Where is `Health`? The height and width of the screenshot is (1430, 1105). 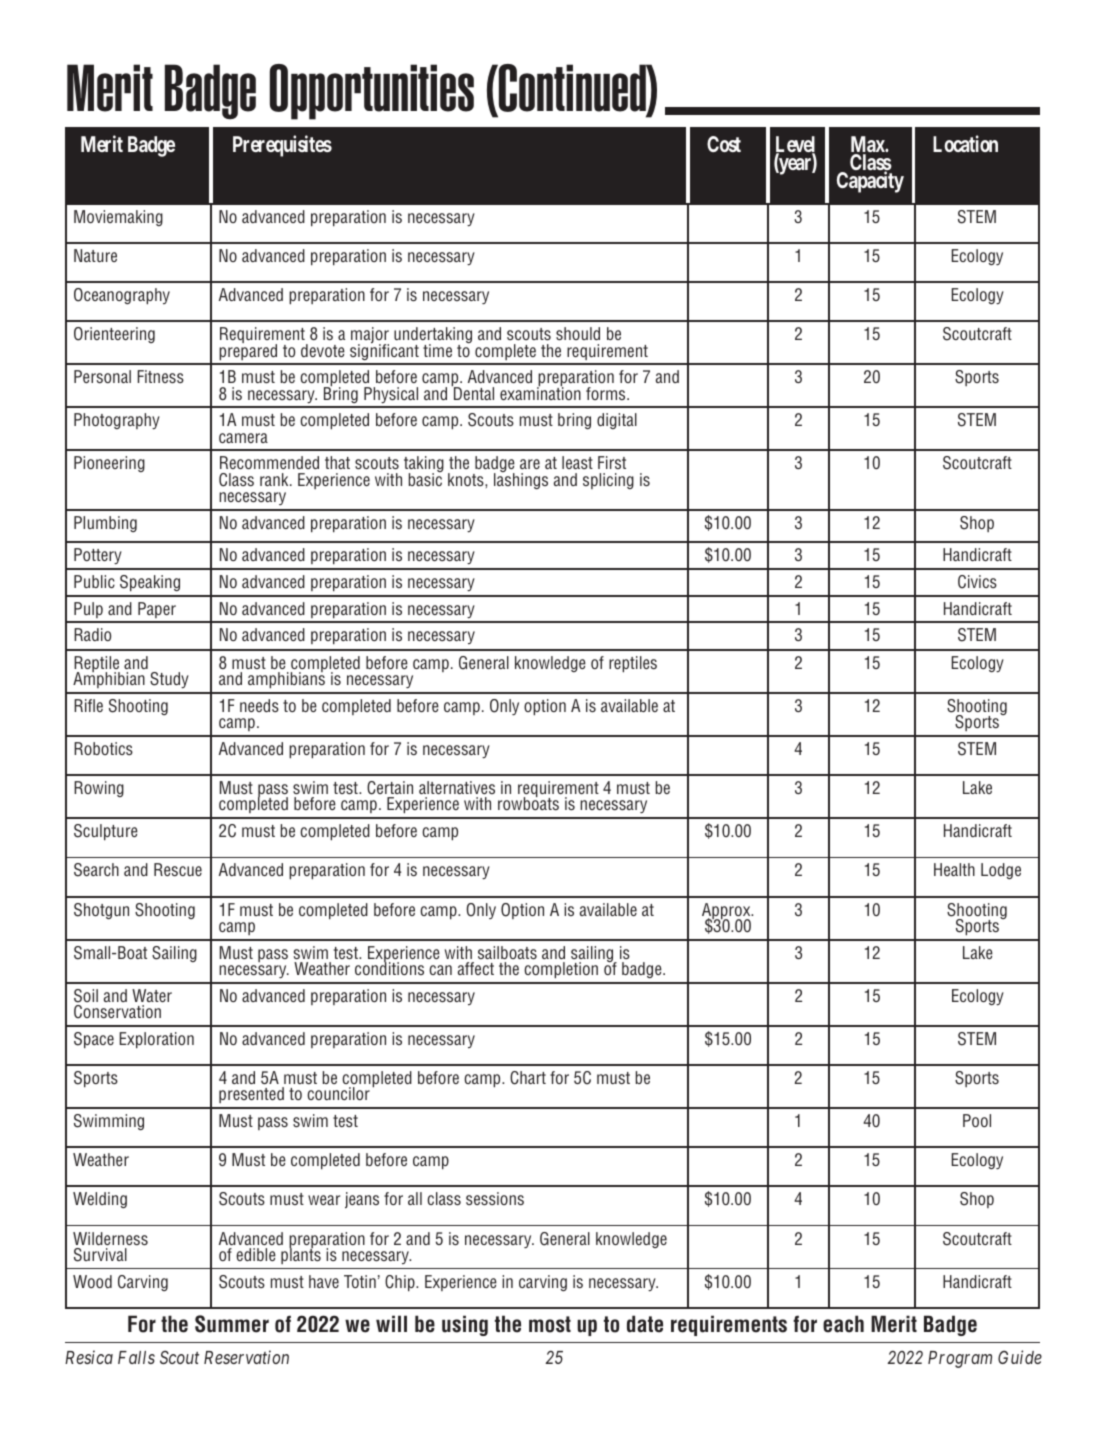
Health is located at coordinates (954, 869).
